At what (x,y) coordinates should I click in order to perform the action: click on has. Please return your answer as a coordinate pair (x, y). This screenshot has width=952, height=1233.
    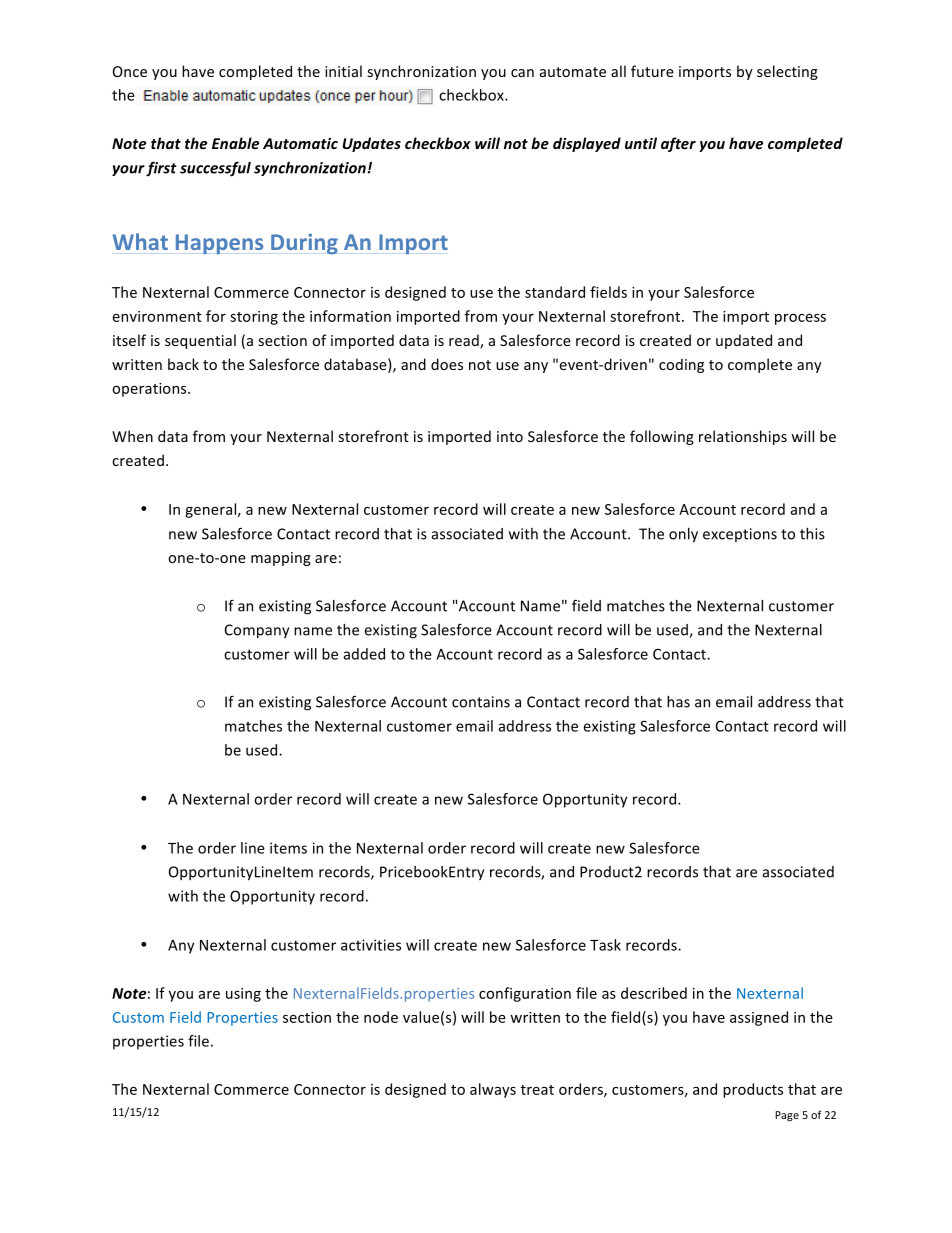
    Looking at the image, I should click on (678, 702).
